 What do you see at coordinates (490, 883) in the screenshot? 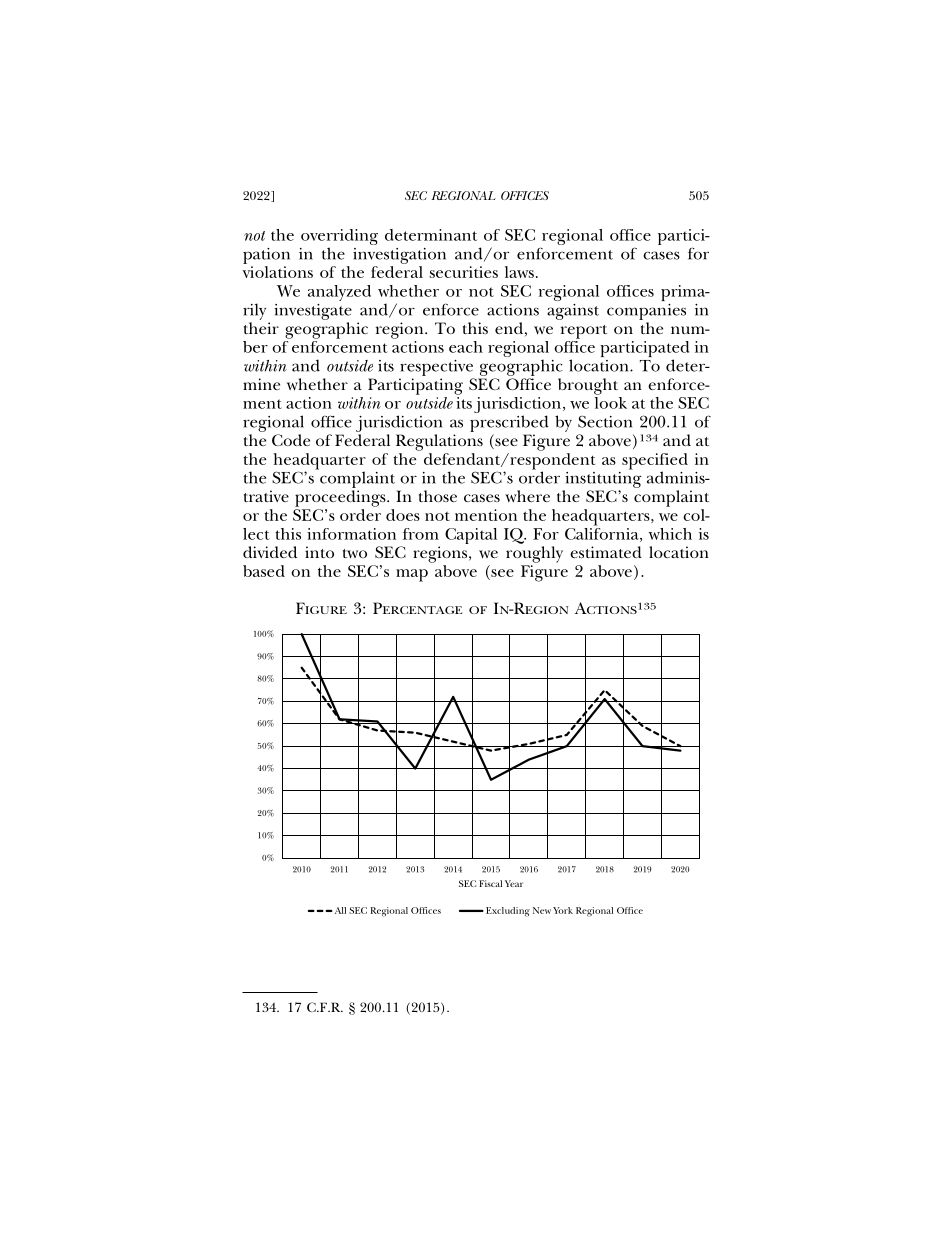
I see `Fiscal` at bounding box center [490, 883].
